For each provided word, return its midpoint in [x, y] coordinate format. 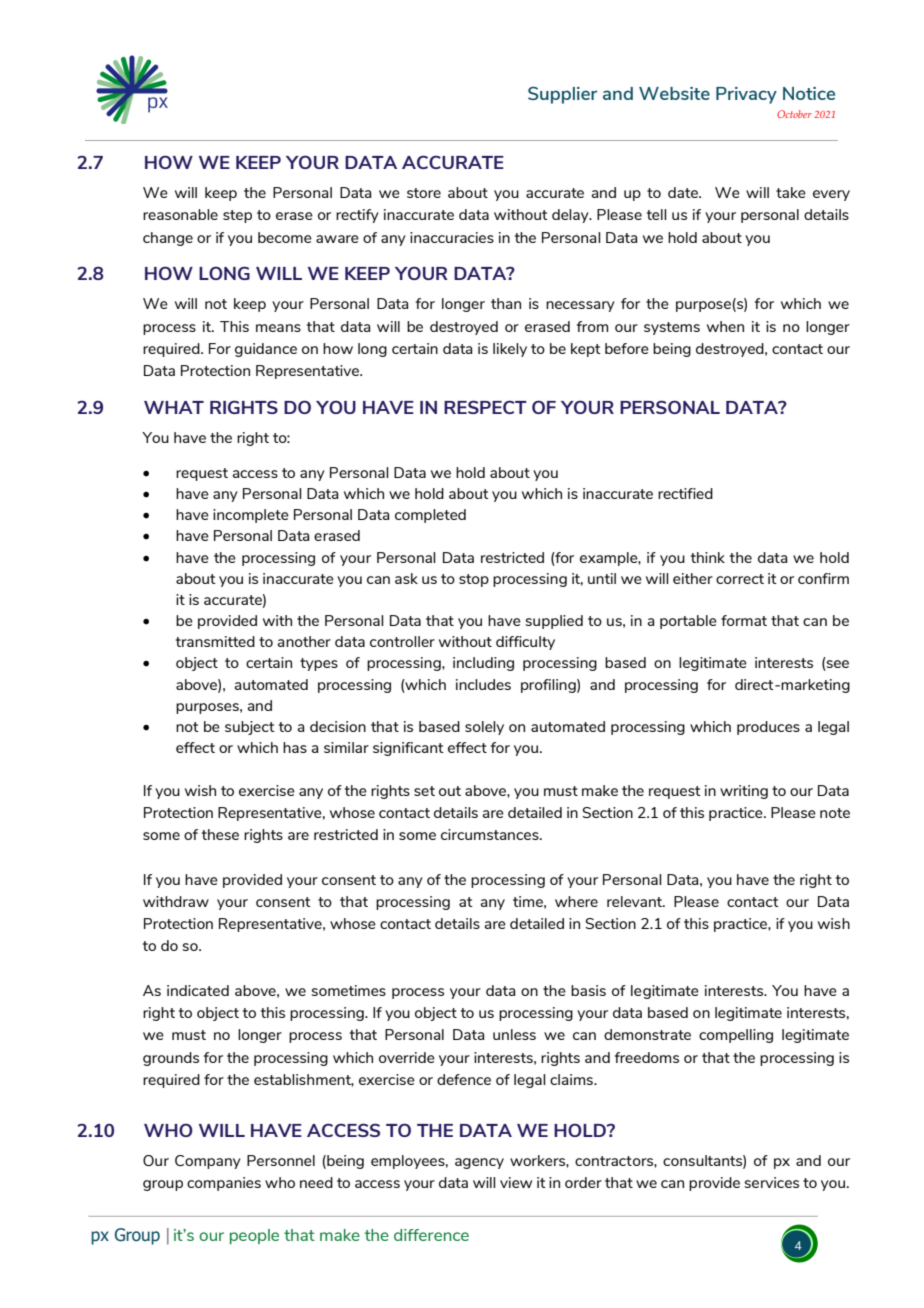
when [725, 326]
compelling [736, 1036]
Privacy [746, 95]
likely [510, 350]
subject [250, 728]
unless [514, 1034]
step [237, 216]
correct [740, 579]
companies [224, 1184]
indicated [198, 990]
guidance [266, 350]
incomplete [251, 516]
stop [474, 580]
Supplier [562, 95]
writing [744, 792]
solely [484, 728]
